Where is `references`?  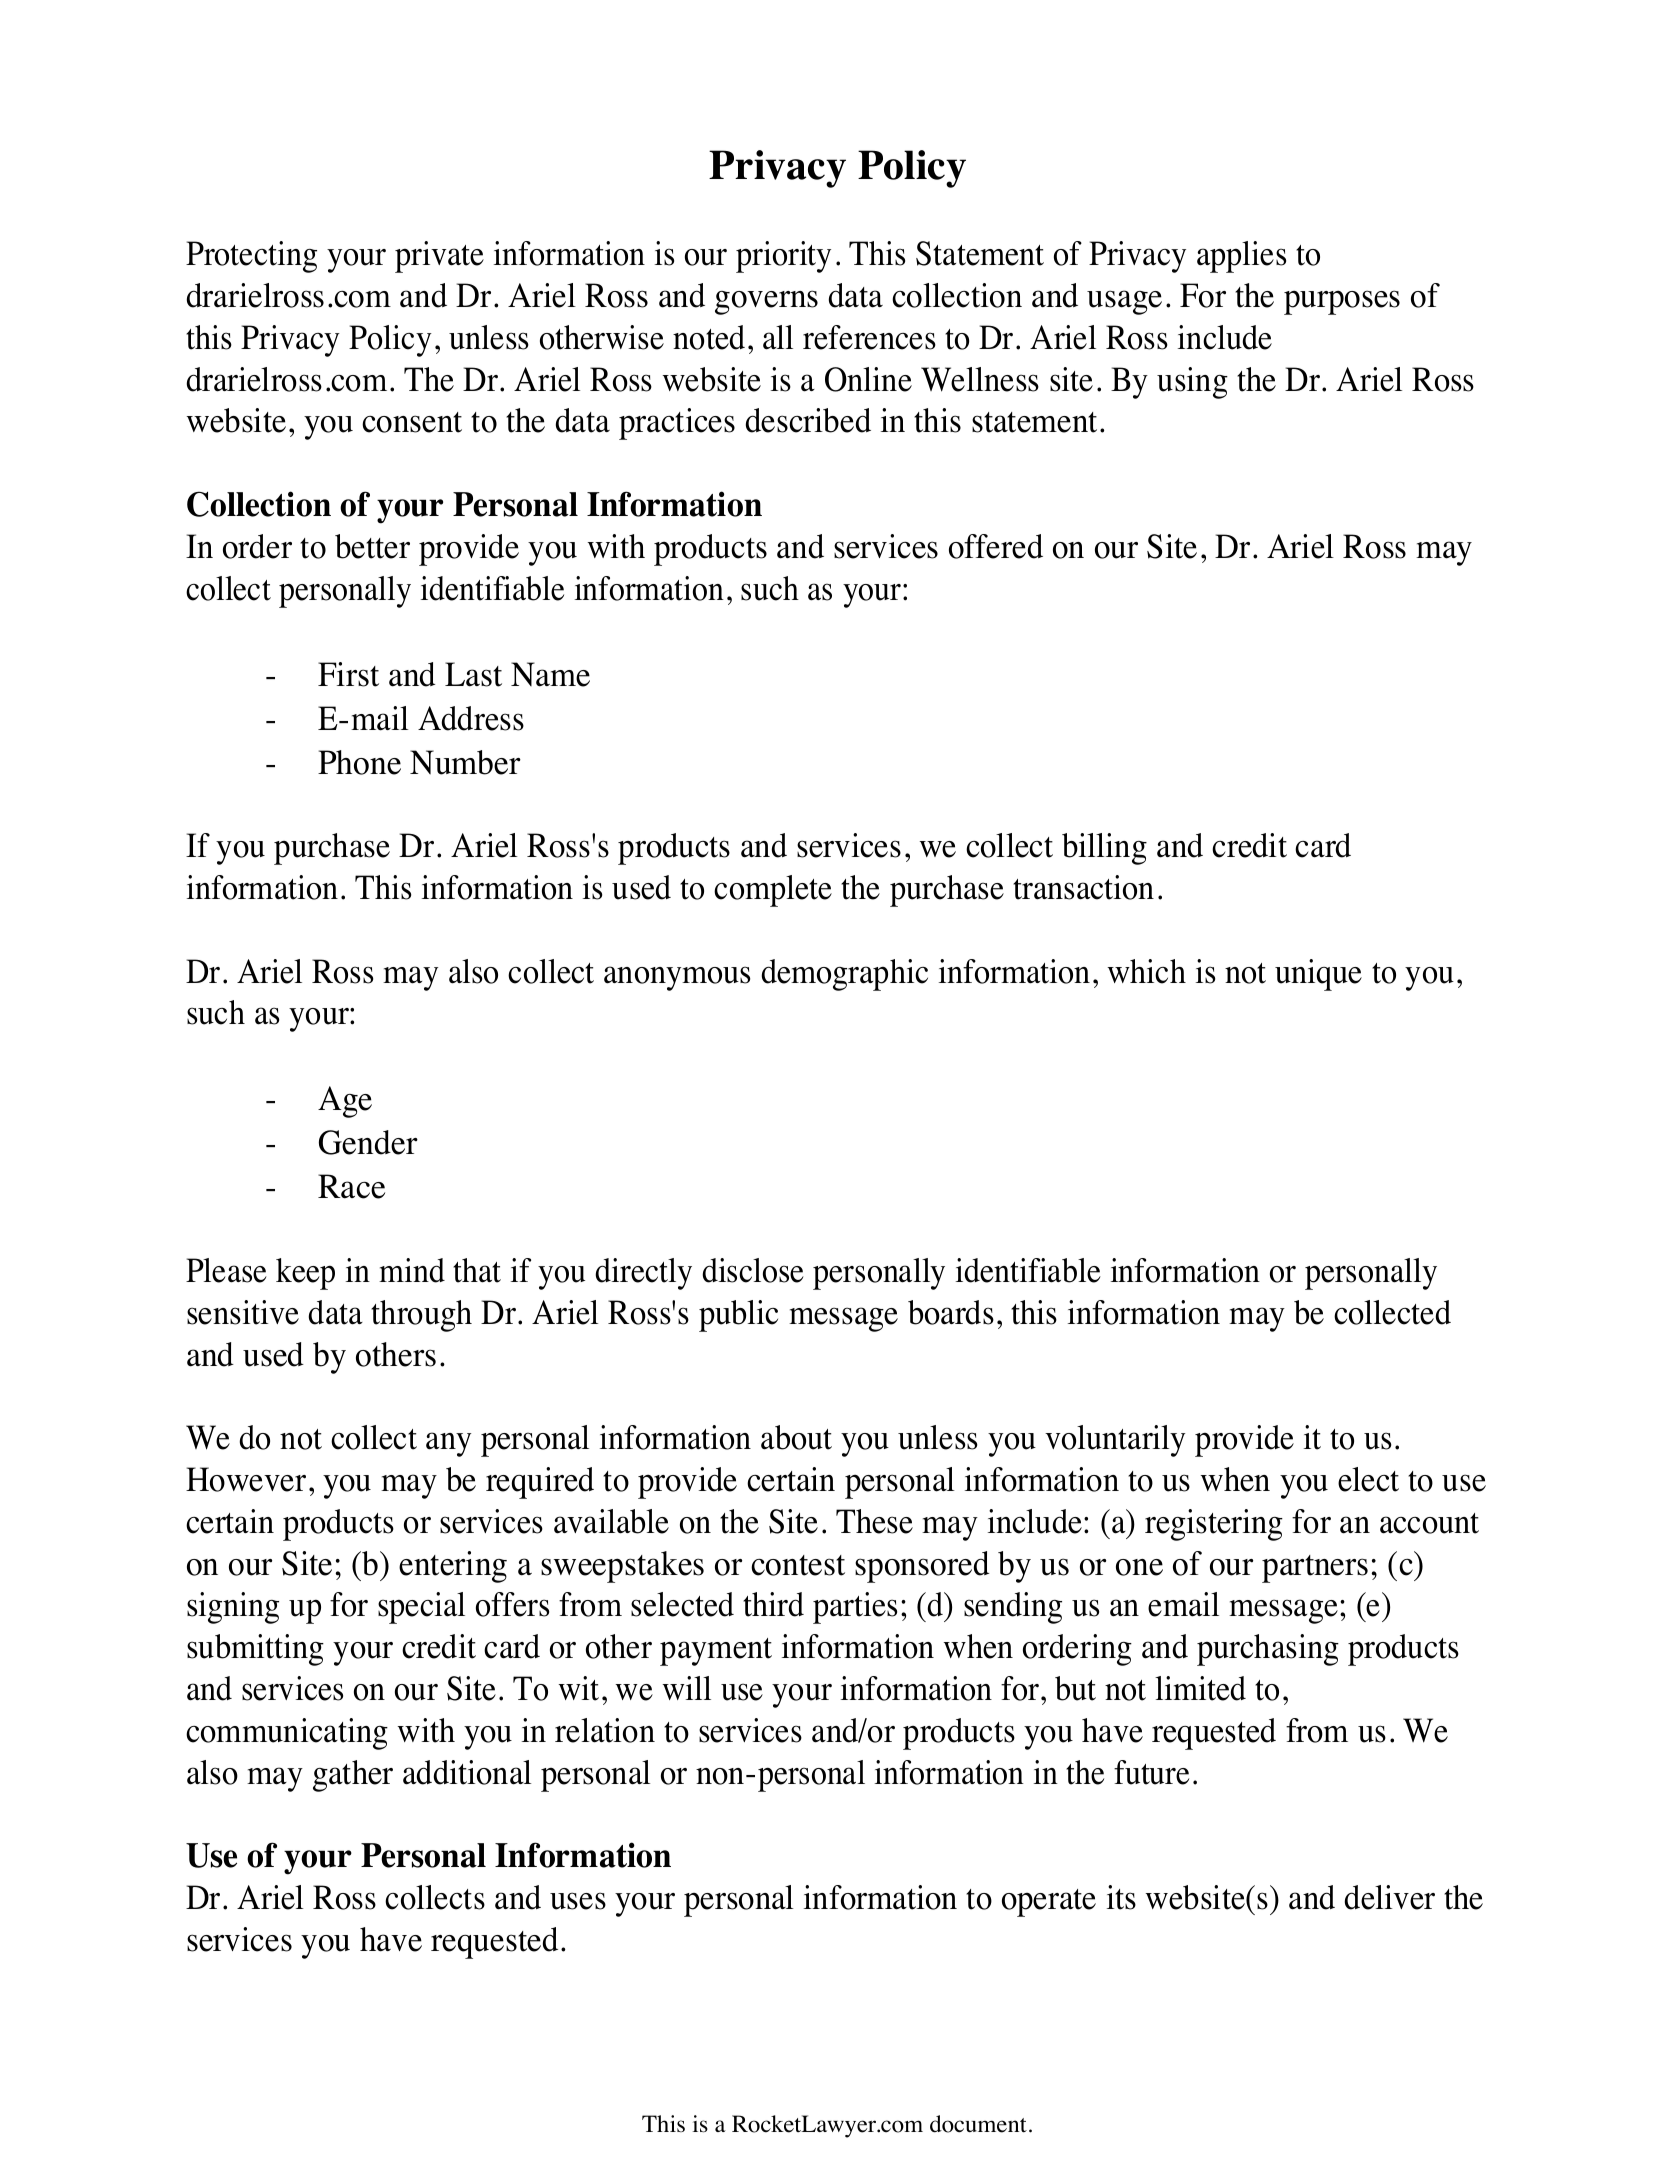 references is located at coordinates (869, 337).
